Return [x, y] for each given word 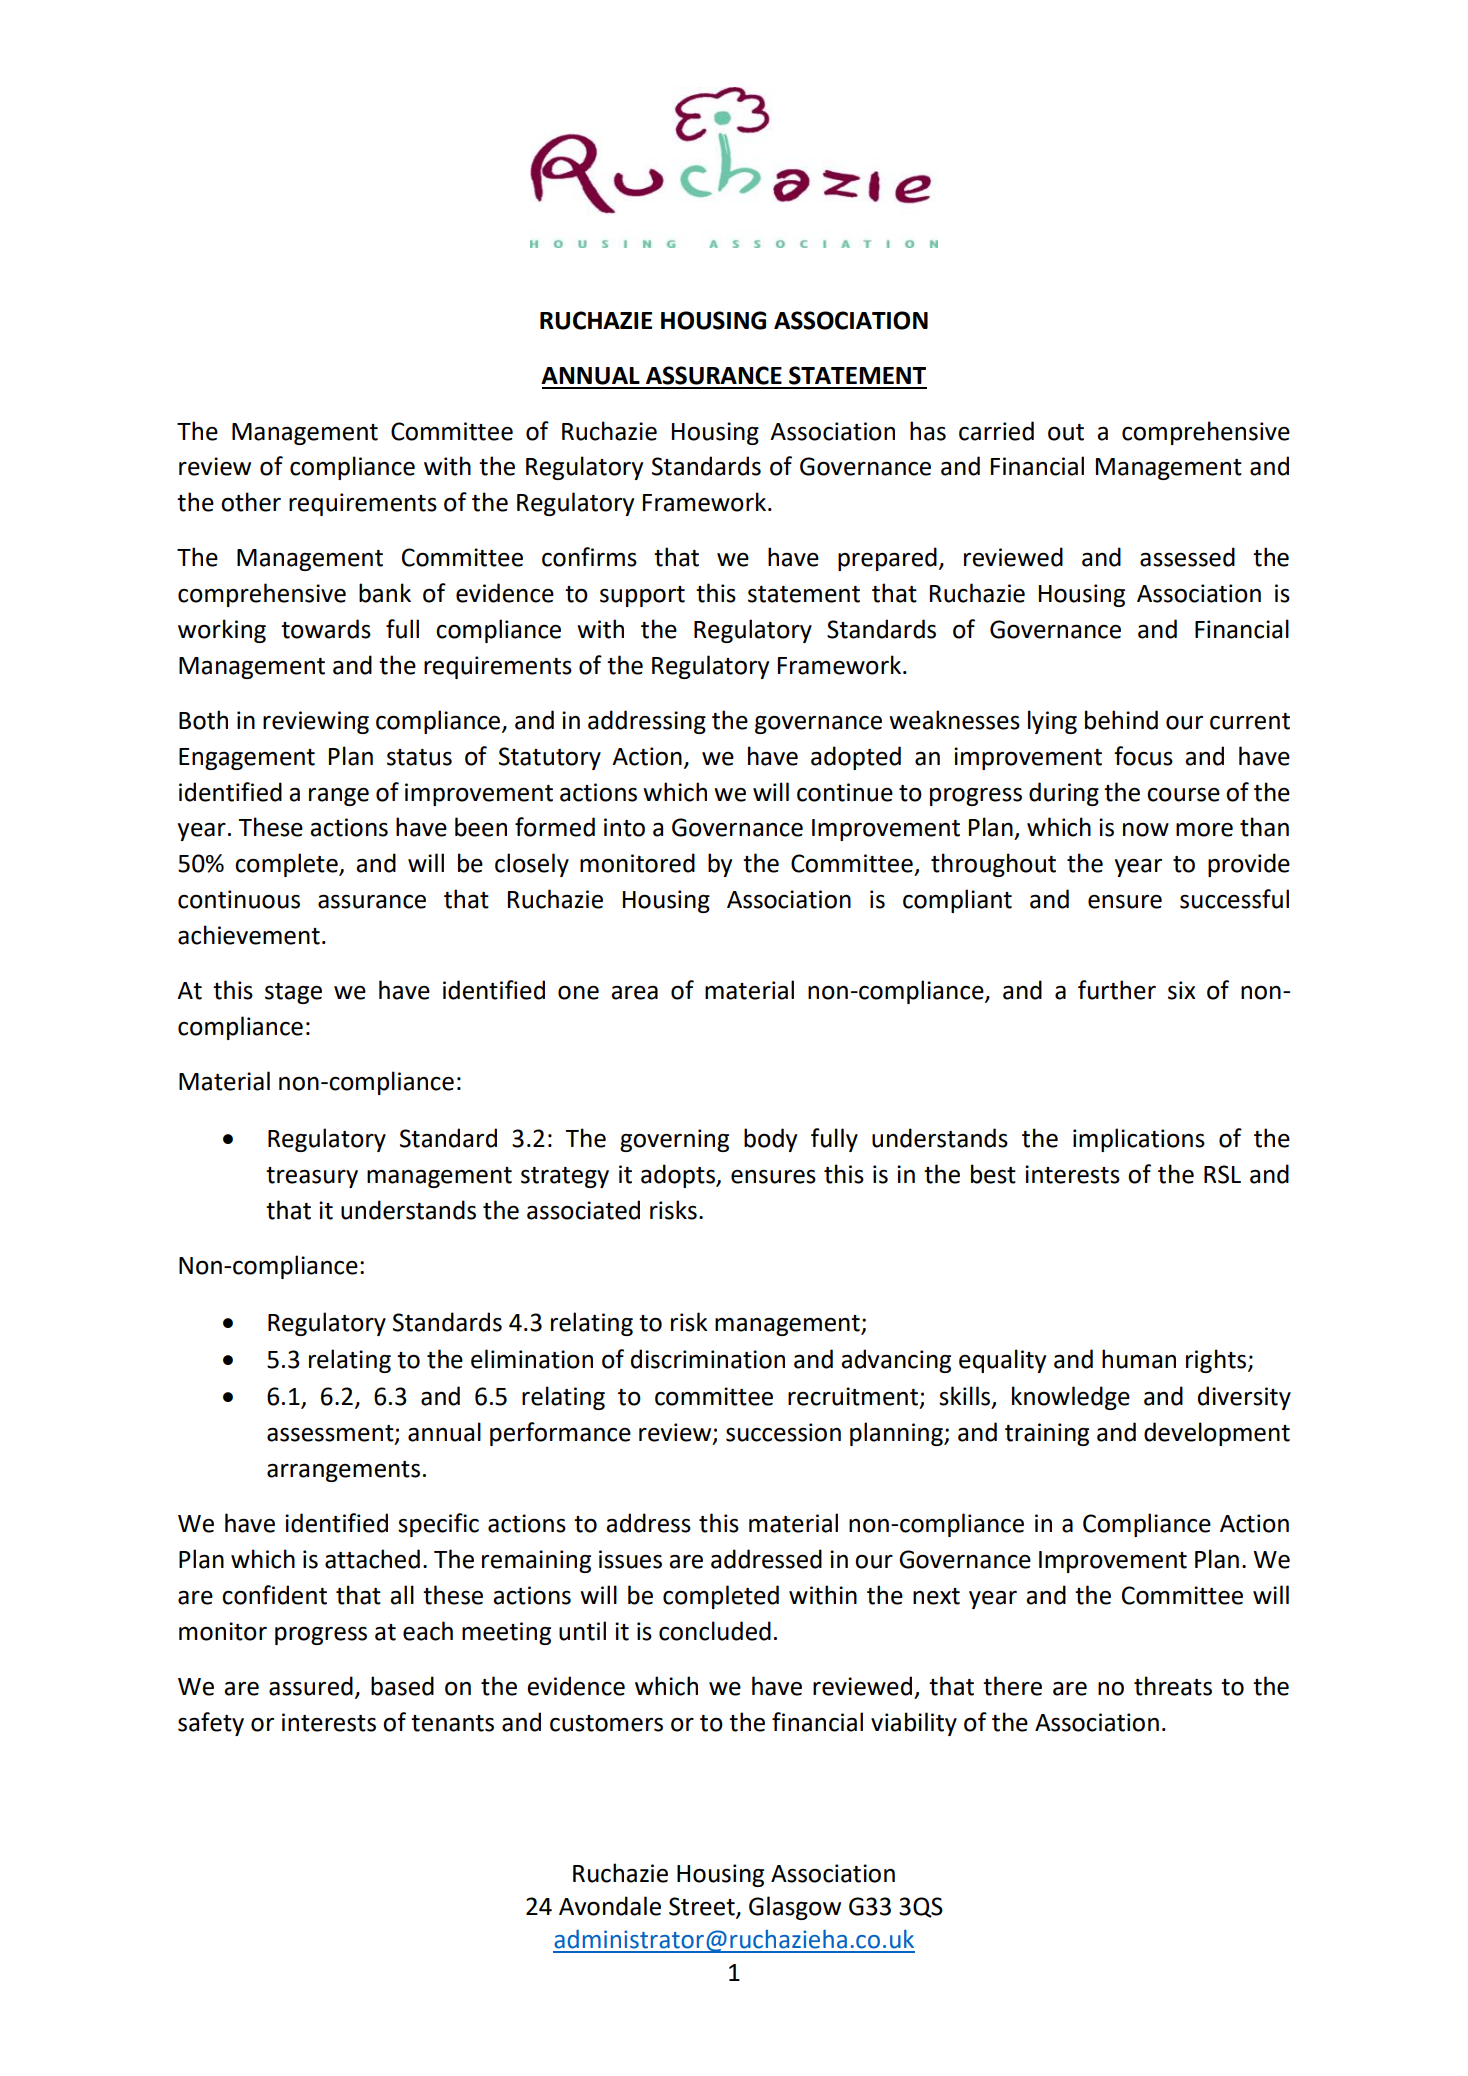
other [251, 502]
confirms [589, 557]
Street [703, 1907]
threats [1173, 1686]
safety [211, 1724]
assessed [1187, 557]
